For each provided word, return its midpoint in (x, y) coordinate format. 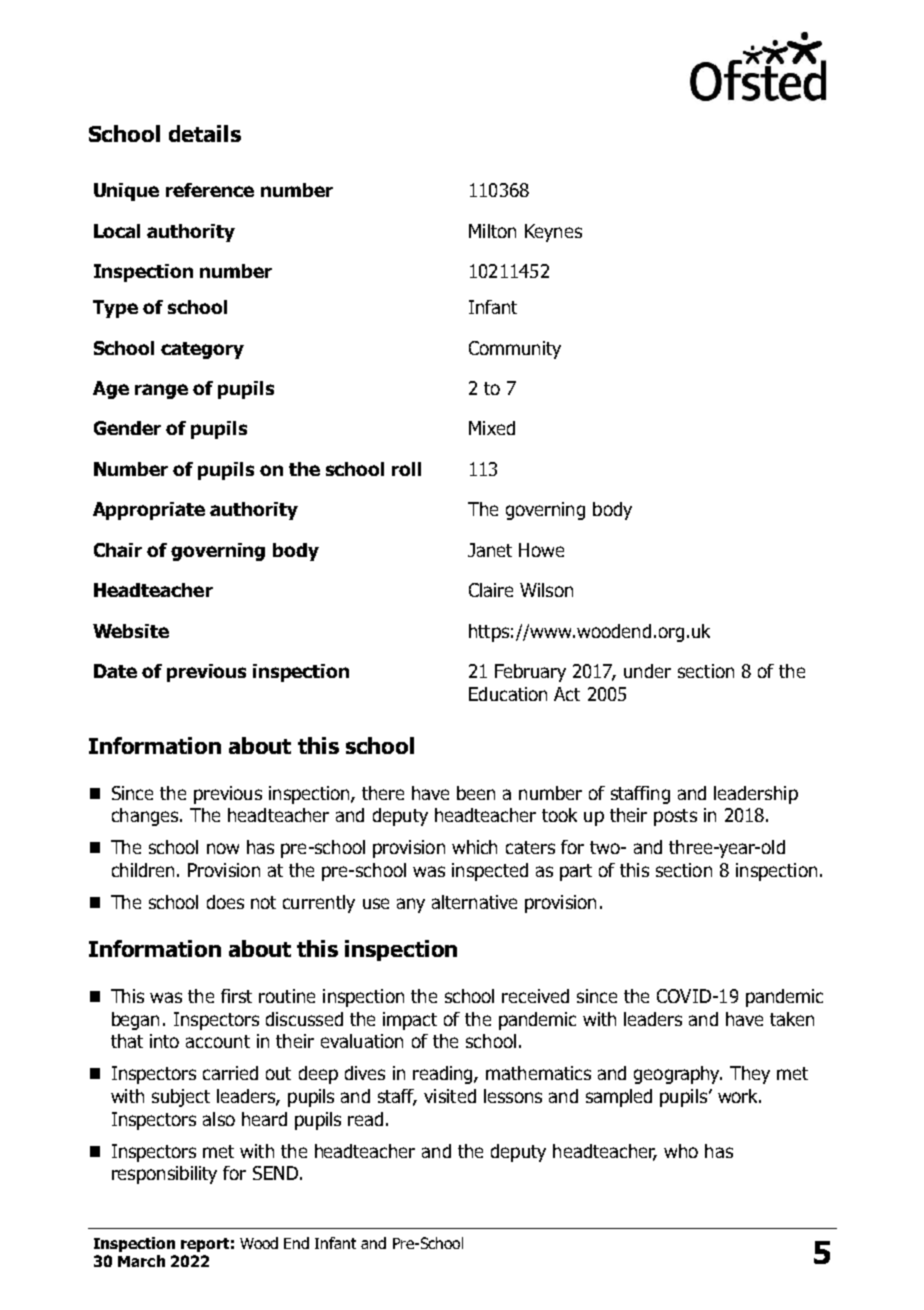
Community (515, 350)
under (647, 671)
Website (131, 631)
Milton (492, 231)
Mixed (492, 428)
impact (410, 1021)
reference (210, 190)
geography (678, 1075)
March (141, 1261)
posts (675, 817)
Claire (491, 590)
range (161, 391)
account (218, 1041)
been (476, 793)
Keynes (553, 233)
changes (146, 817)
